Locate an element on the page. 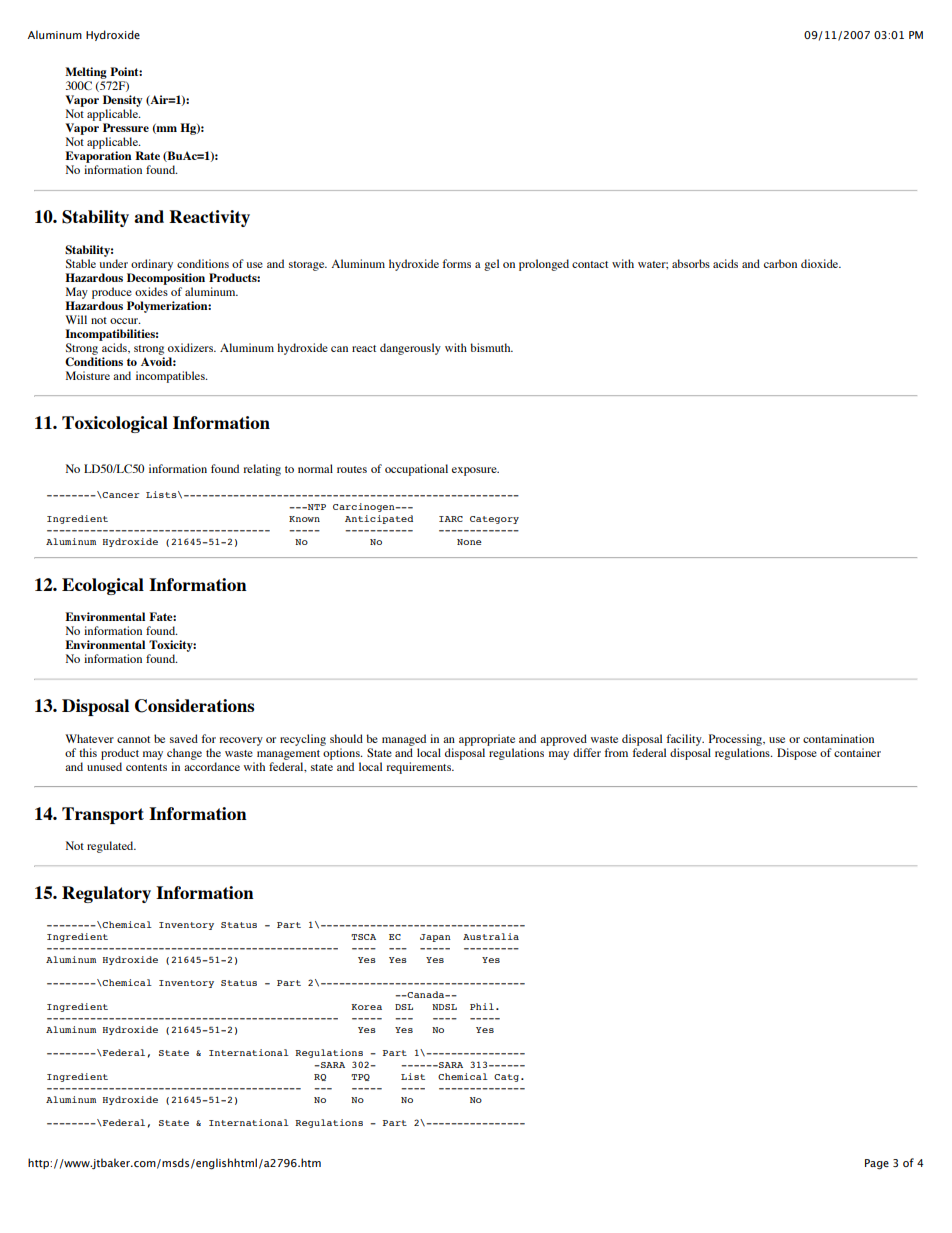 Image resolution: width=952 pixels, height=1233 pixels. Korea is located at coordinates (366, 1007).
